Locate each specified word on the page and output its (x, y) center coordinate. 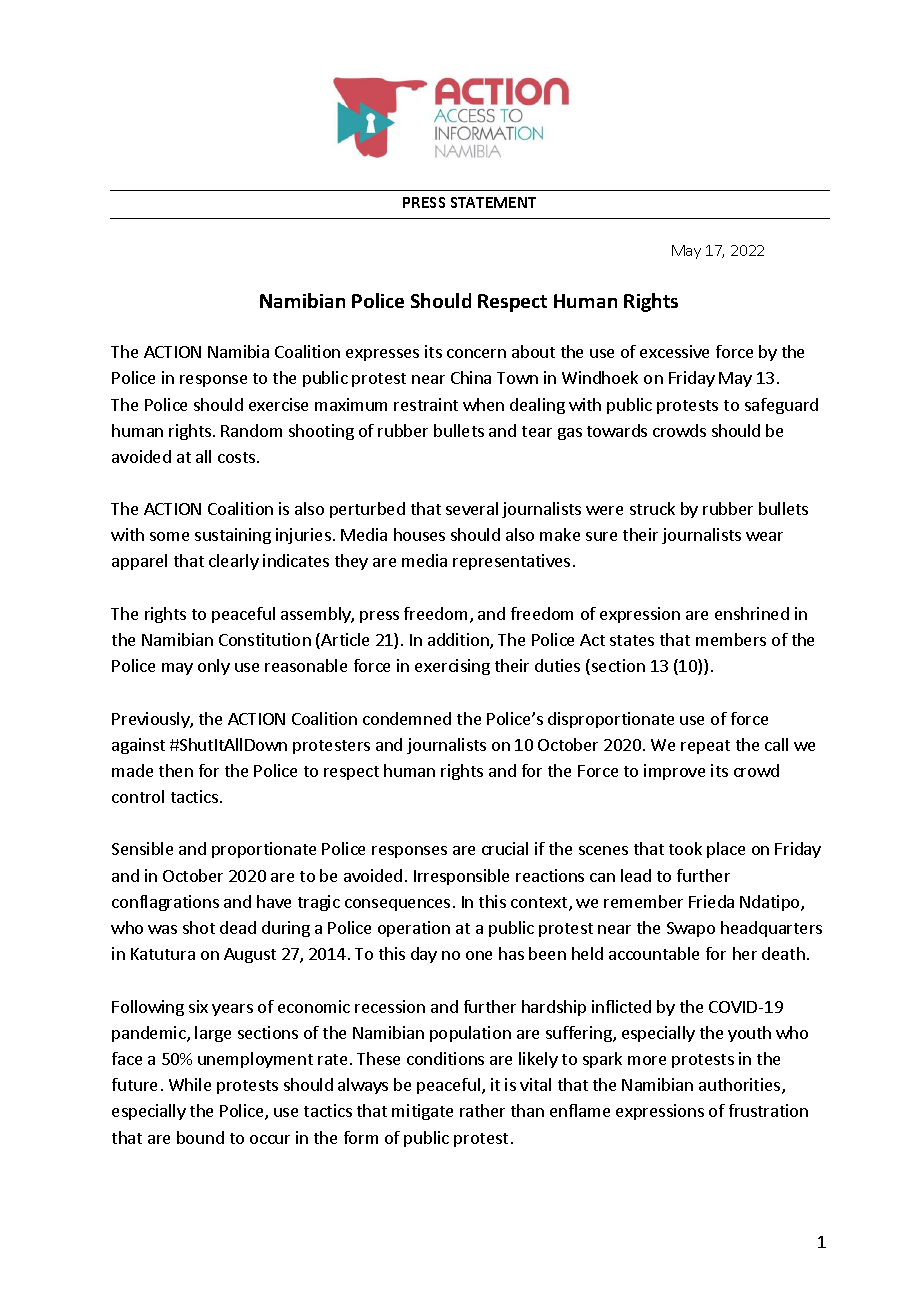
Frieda (711, 901)
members (731, 639)
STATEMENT (493, 202)
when (483, 404)
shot (199, 927)
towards (617, 430)
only (214, 667)
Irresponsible (461, 877)
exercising (452, 667)
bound (200, 1137)
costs (238, 457)
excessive (674, 351)
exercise (278, 404)
